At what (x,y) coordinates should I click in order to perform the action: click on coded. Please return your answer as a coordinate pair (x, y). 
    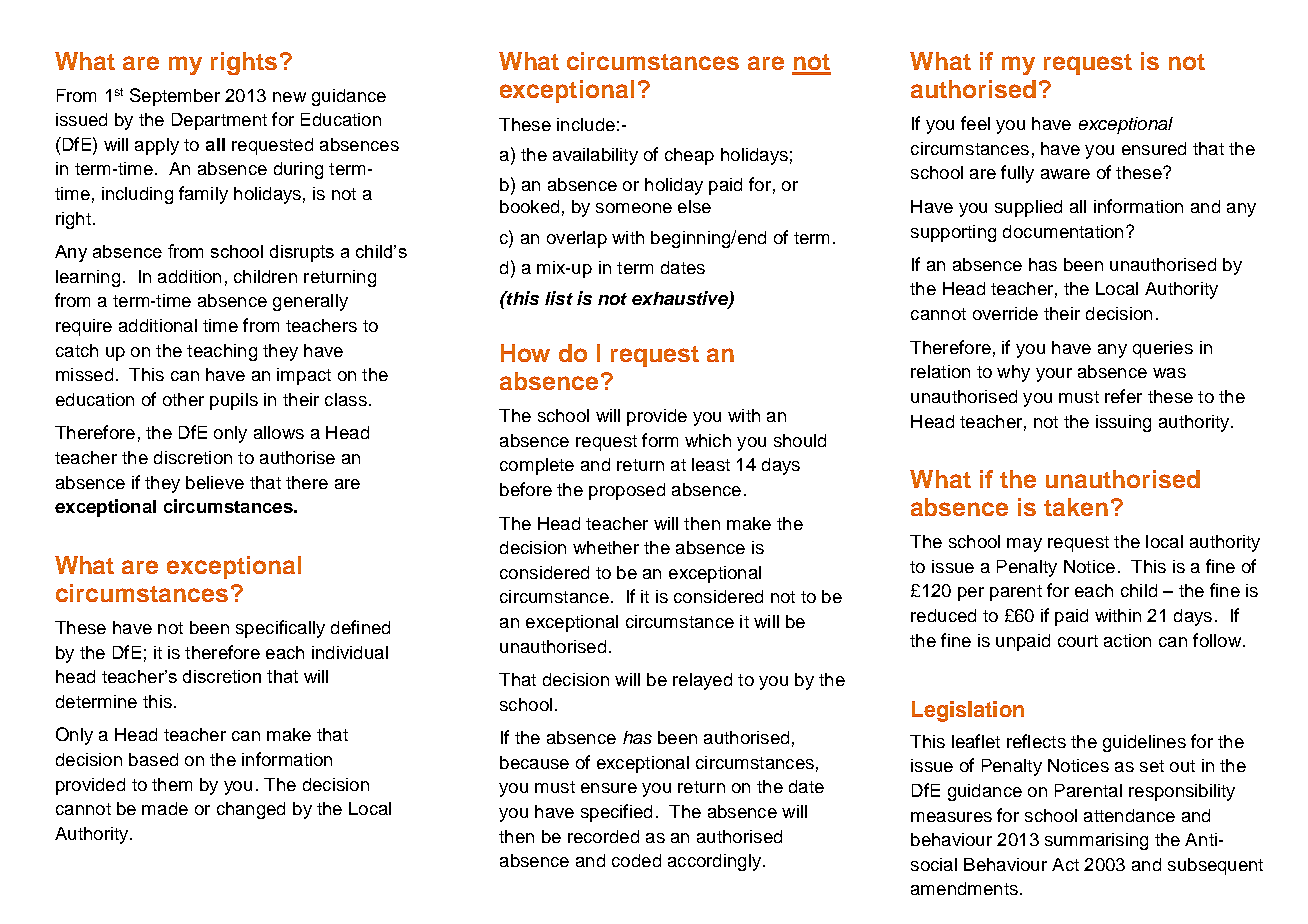
    Looking at the image, I should click on (636, 860).
